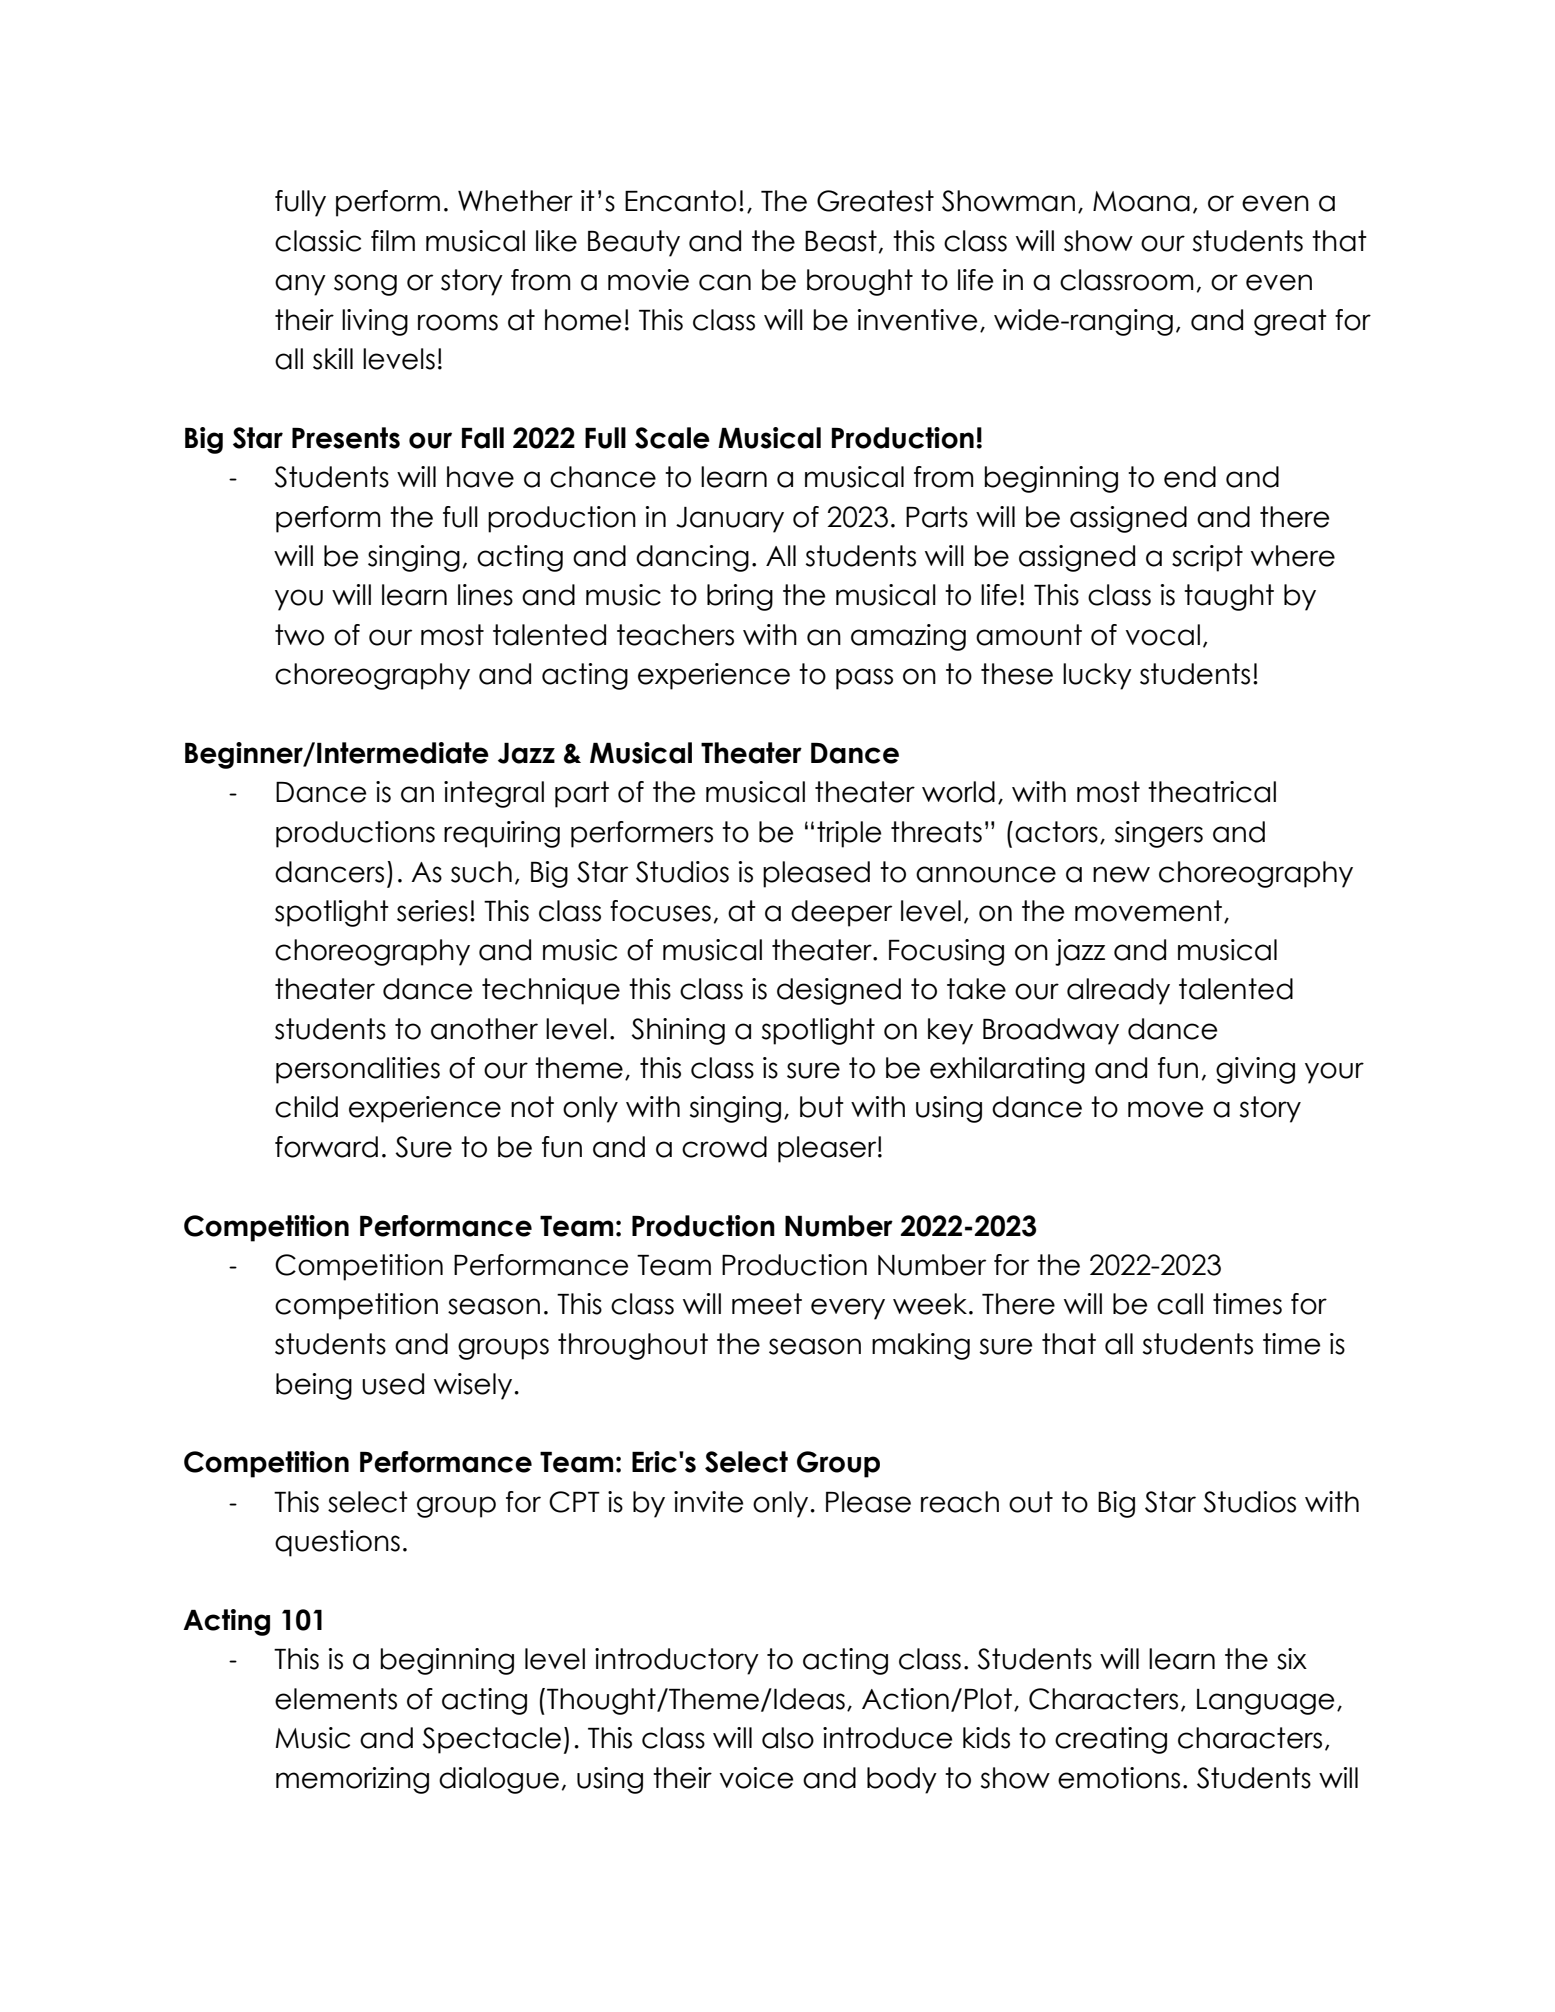 The image size is (1555, 2012). What do you see at coordinates (740, 597) in the screenshot?
I see `bring` at bounding box center [740, 597].
